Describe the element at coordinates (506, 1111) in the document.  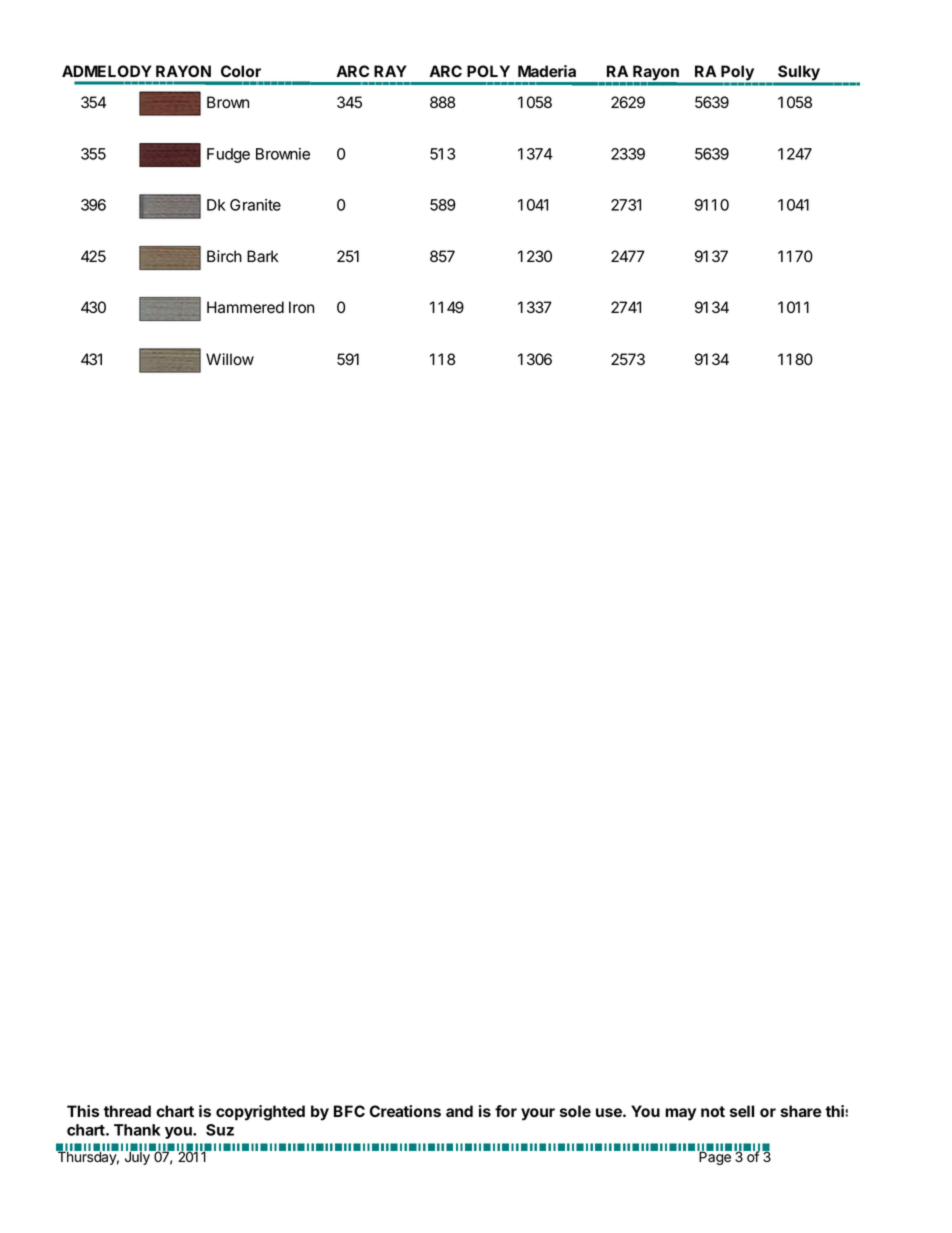
I see `for` at that location.
